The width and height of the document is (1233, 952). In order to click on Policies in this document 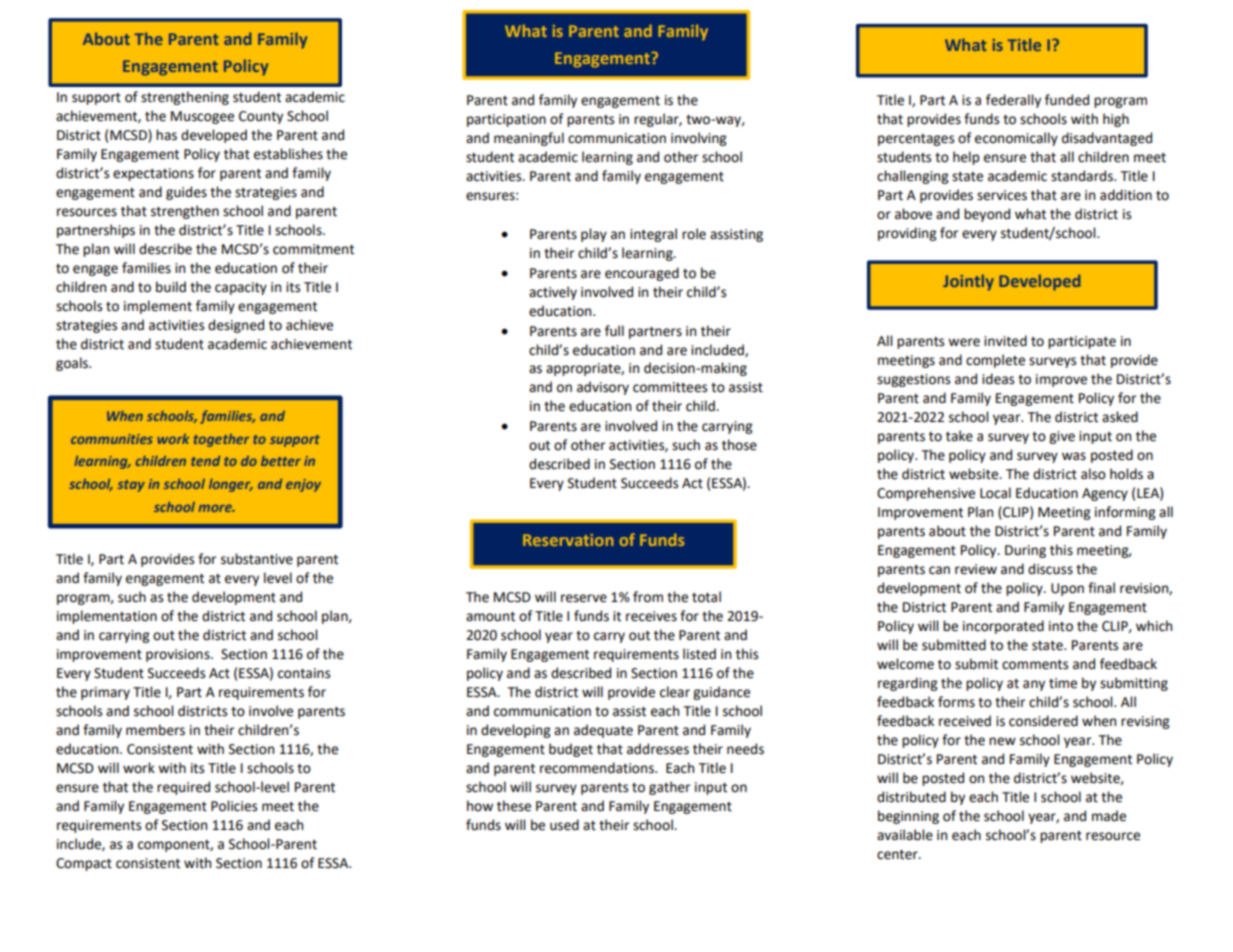, I will do `click(234, 806)`.
